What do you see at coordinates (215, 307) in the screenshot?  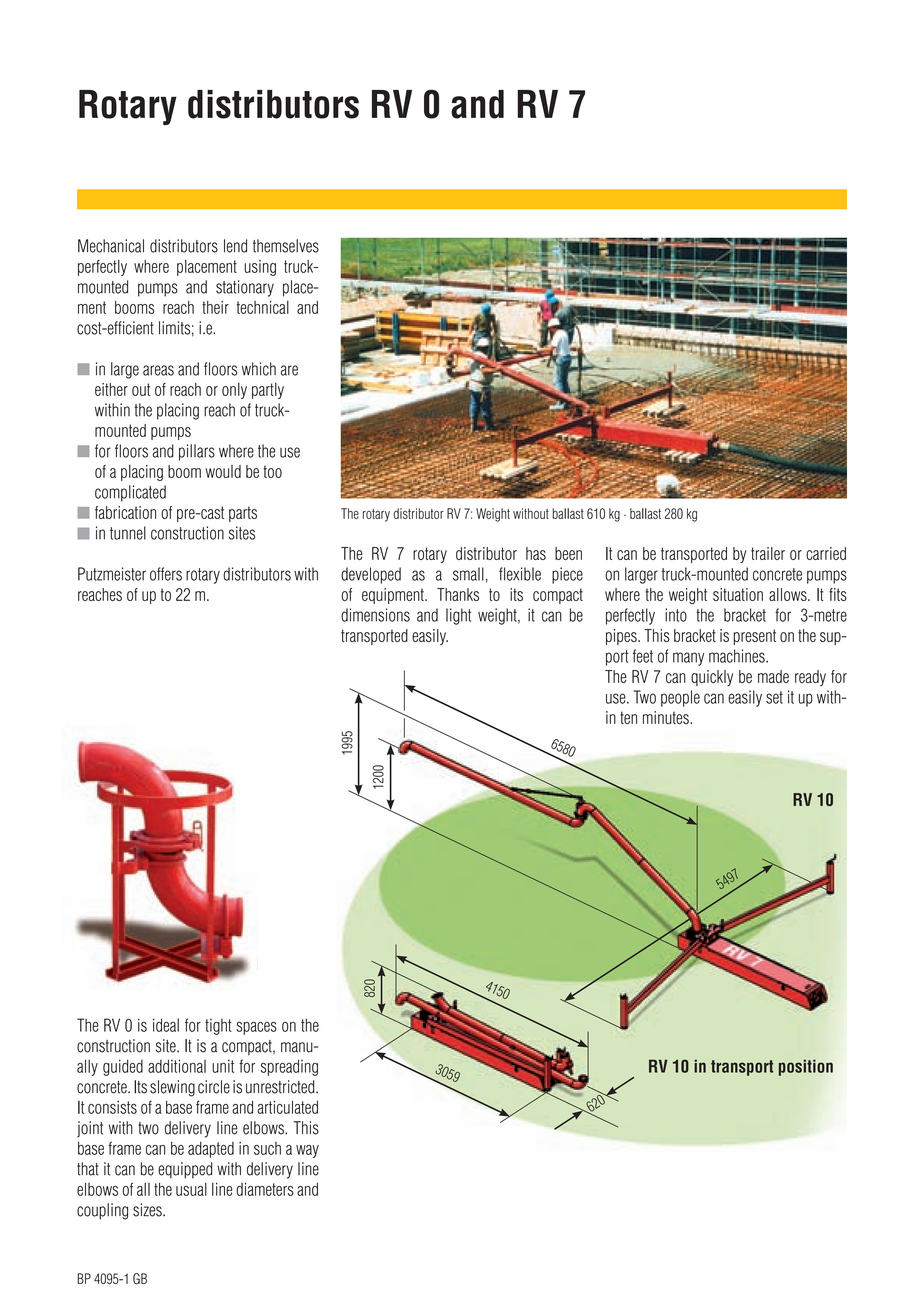 I see `their` at bounding box center [215, 307].
